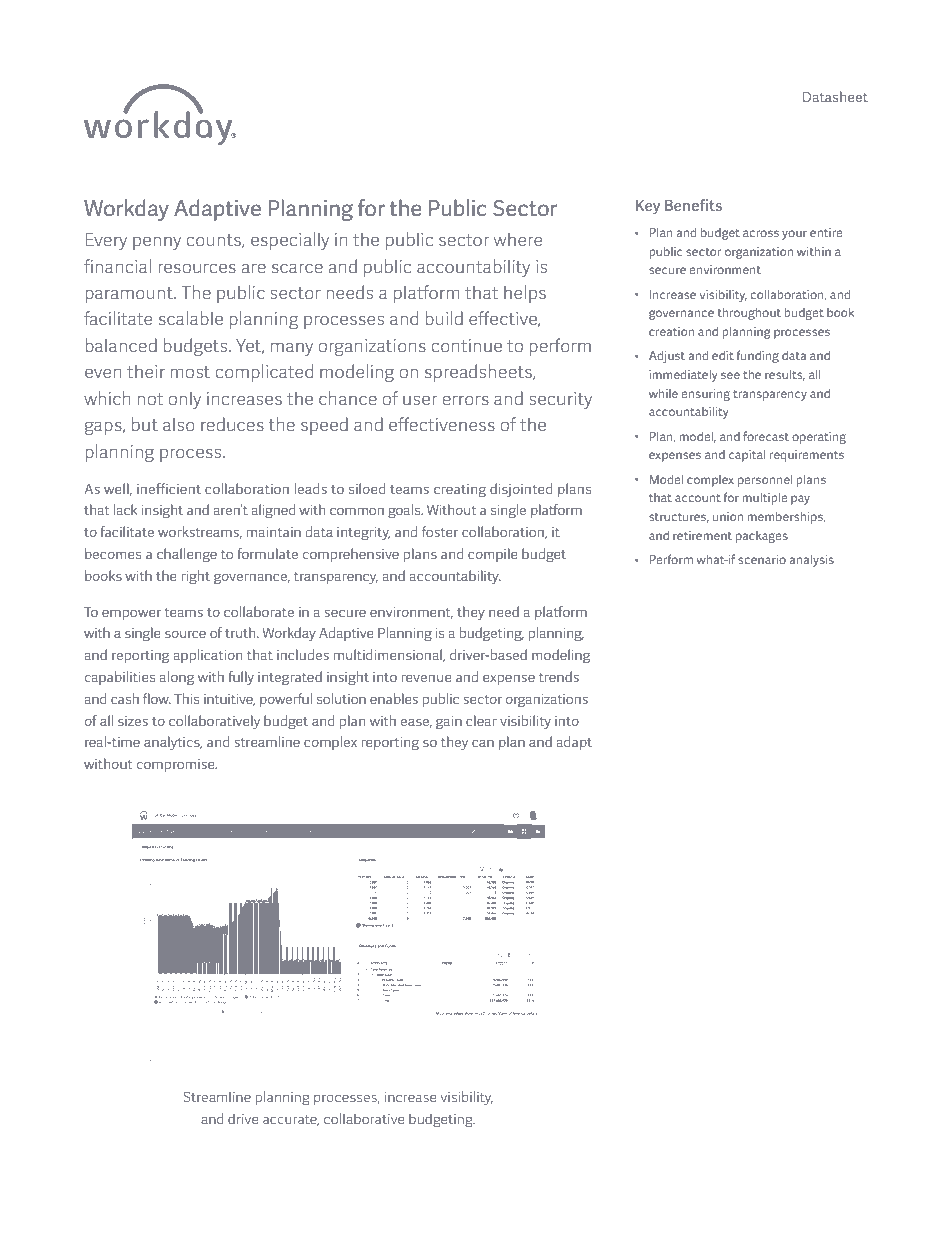 The image size is (952, 1233). Describe the element at coordinates (517, 239) in the page. I see `where` at that location.
